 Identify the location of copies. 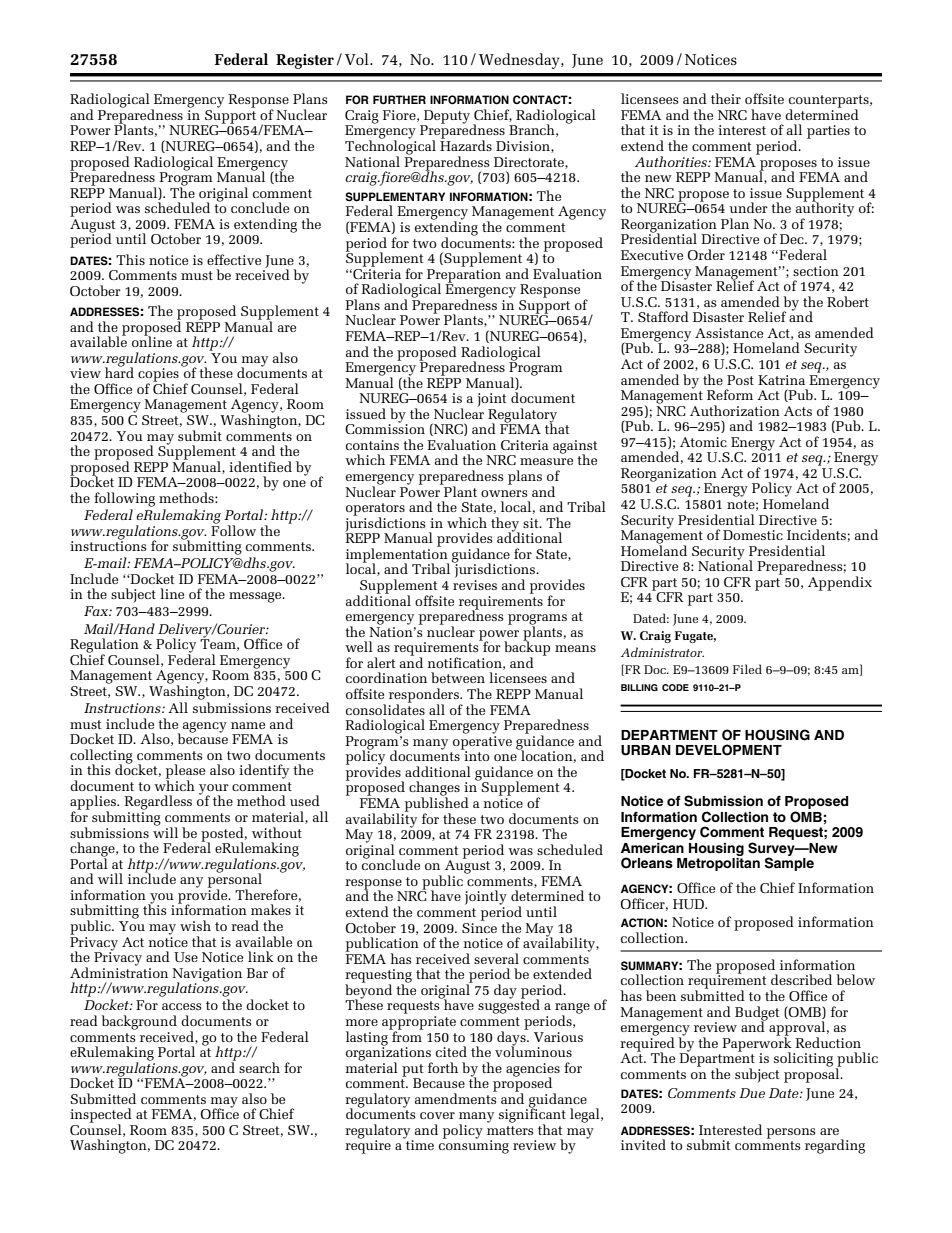
(158, 376).
